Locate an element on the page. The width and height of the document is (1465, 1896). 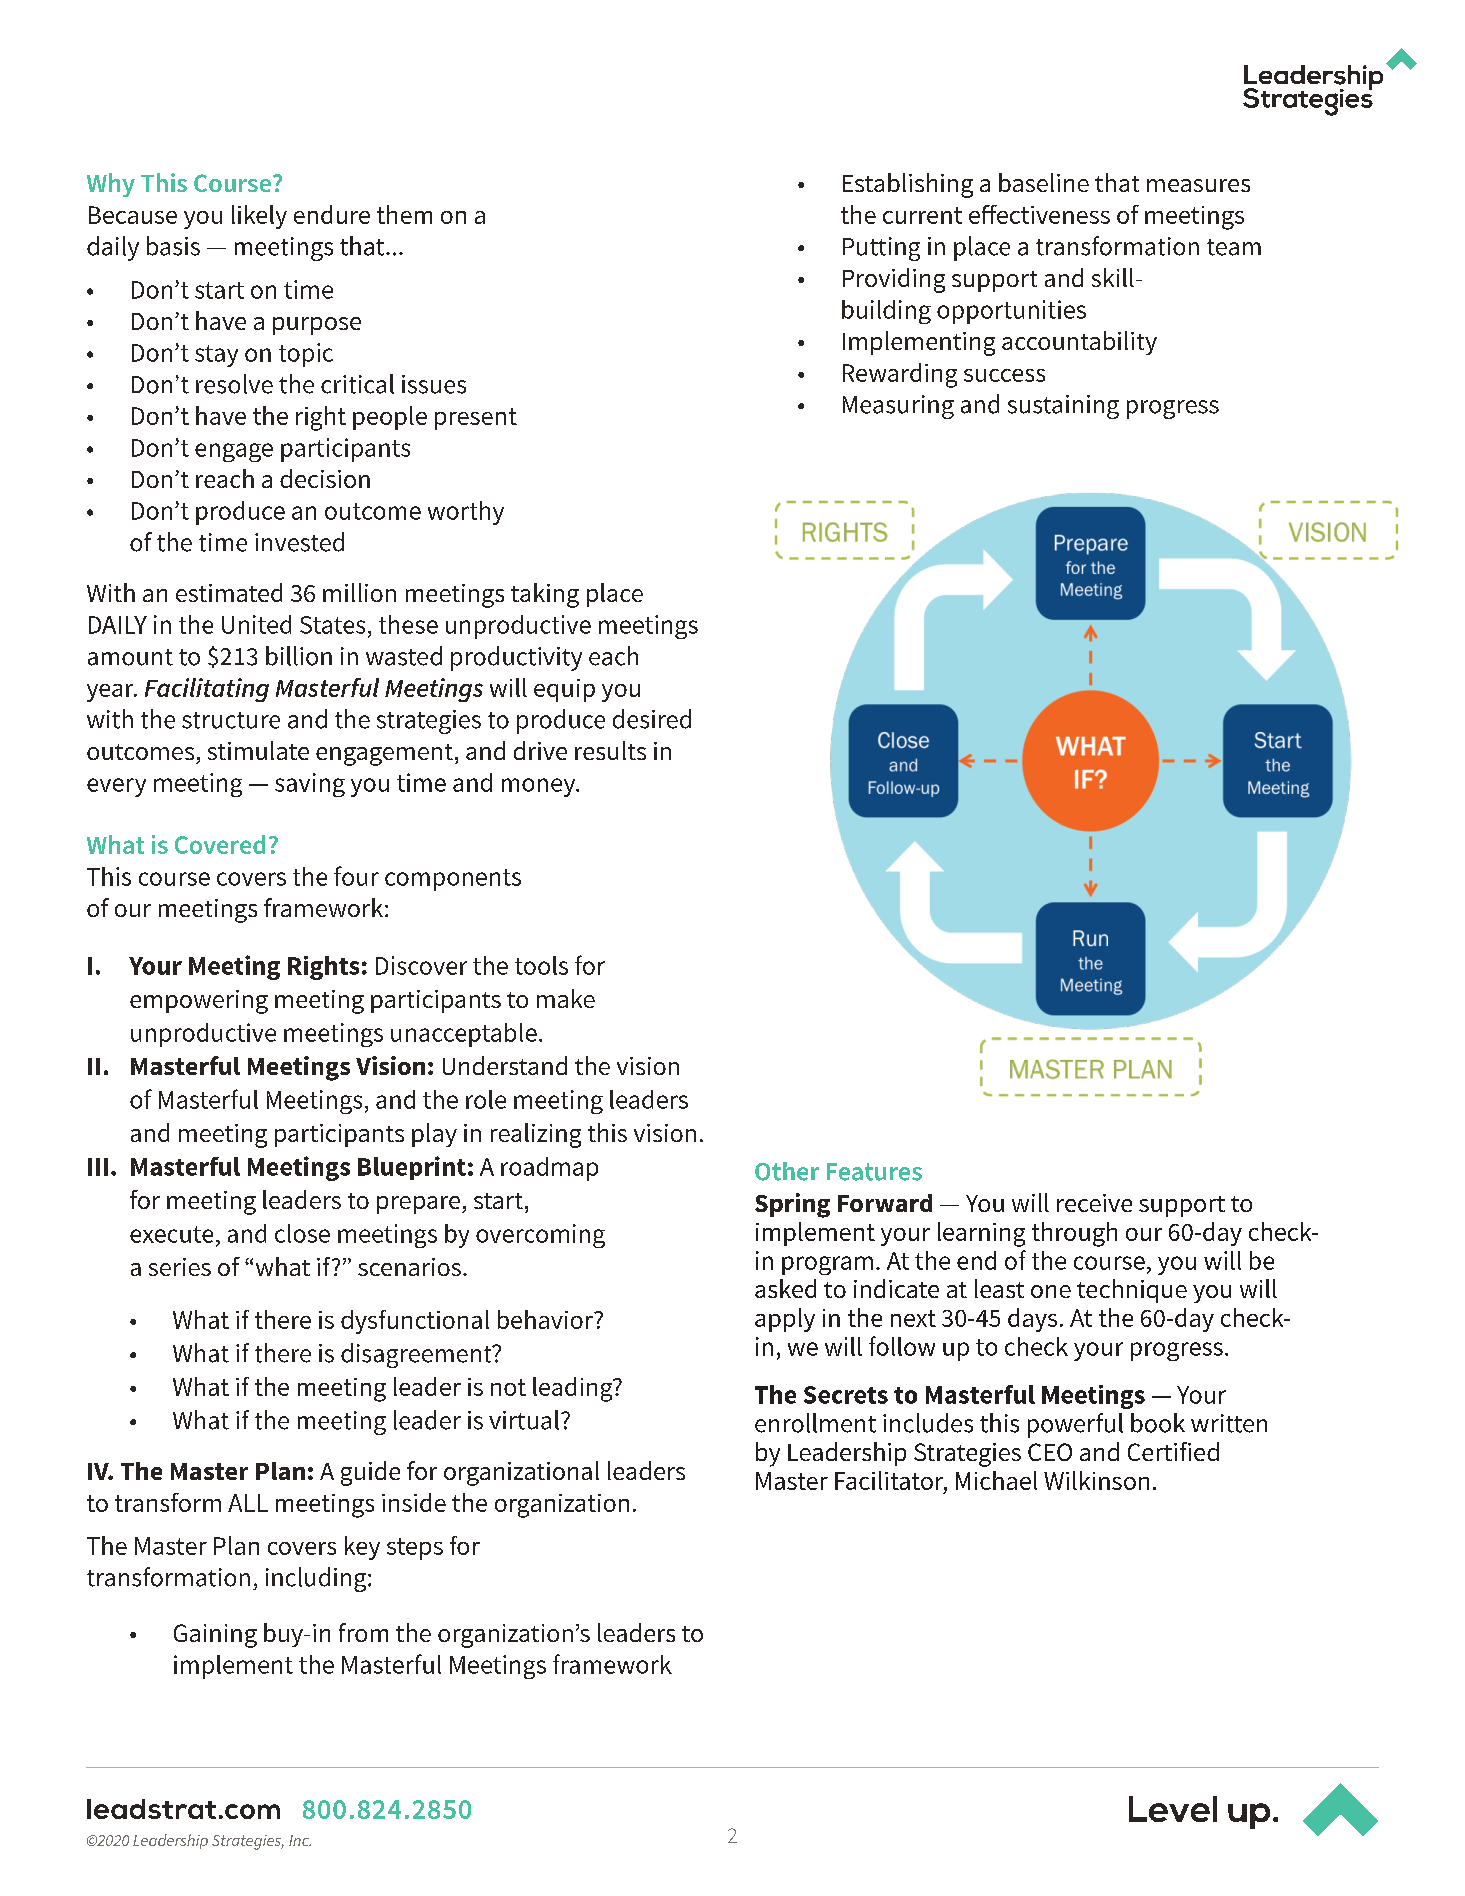
likely is located at coordinates (259, 217).
